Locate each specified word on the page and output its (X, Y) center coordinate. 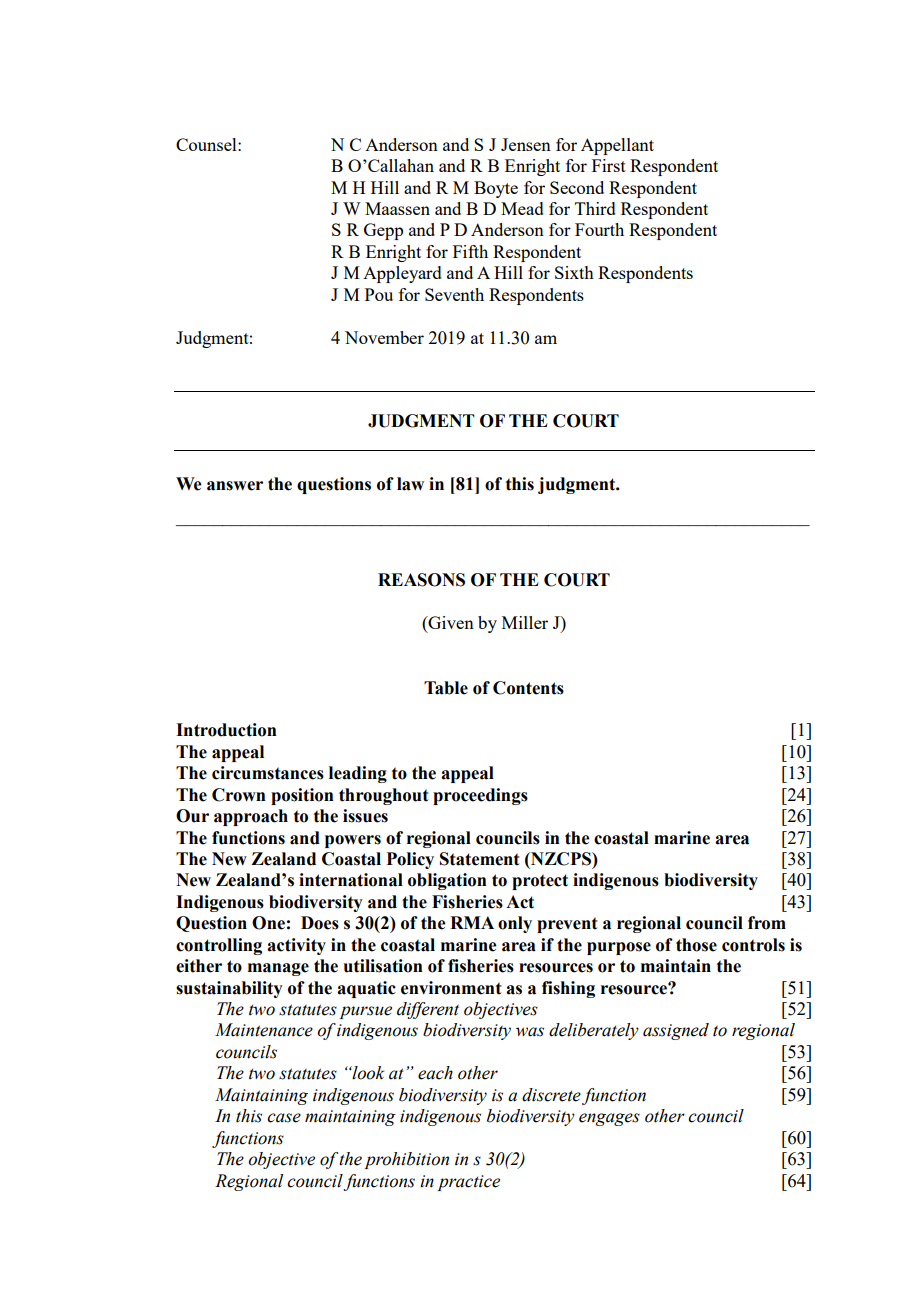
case (284, 1118)
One (268, 923)
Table (446, 688)
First (609, 165)
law (410, 484)
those (696, 945)
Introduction (226, 730)
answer (235, 486)
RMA (472, 922)
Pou (379, 294)
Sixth (574, 272)
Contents (528, 688)
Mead (522, 208)
